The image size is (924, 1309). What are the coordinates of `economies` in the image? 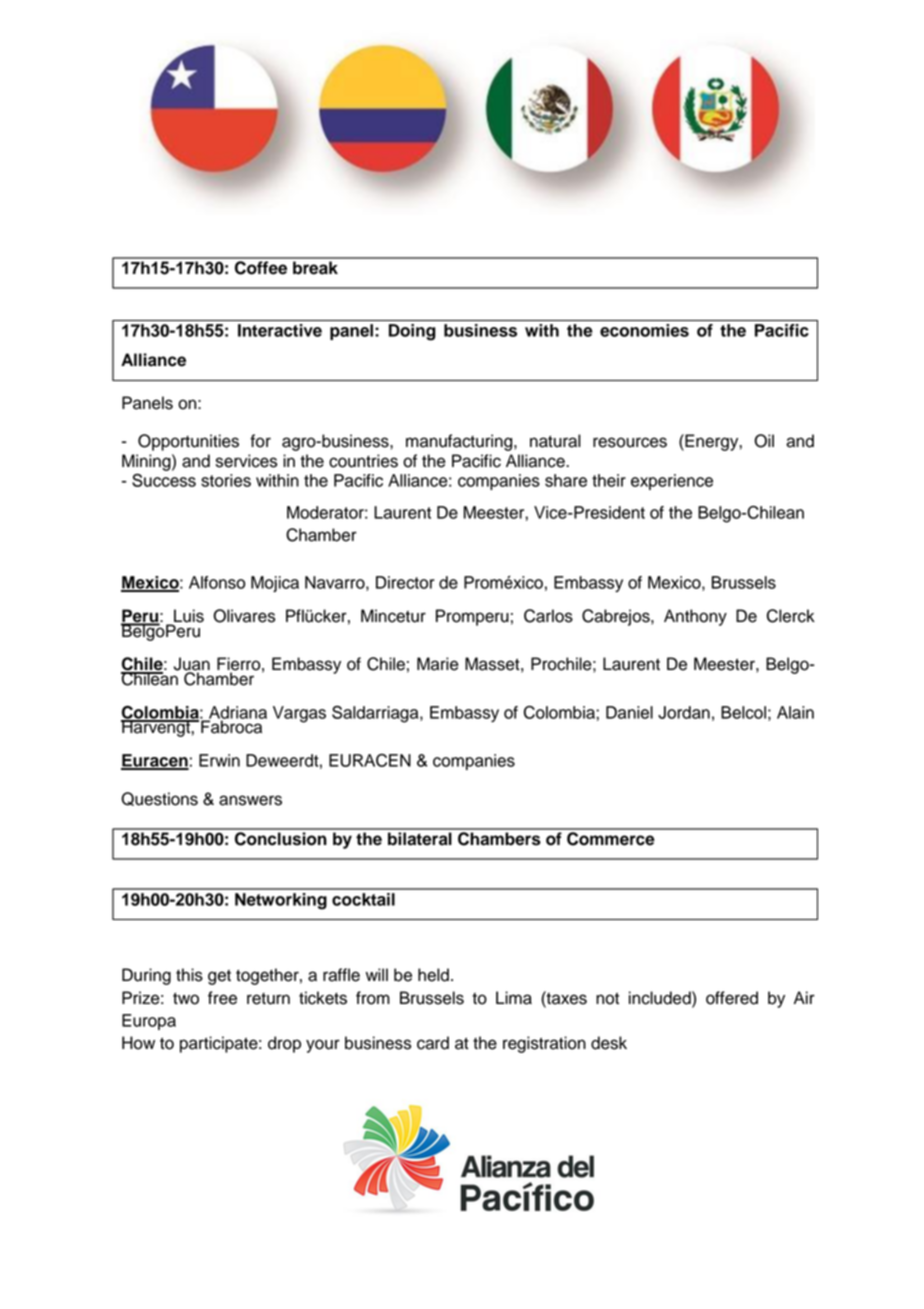 It's located at (644, 330).
